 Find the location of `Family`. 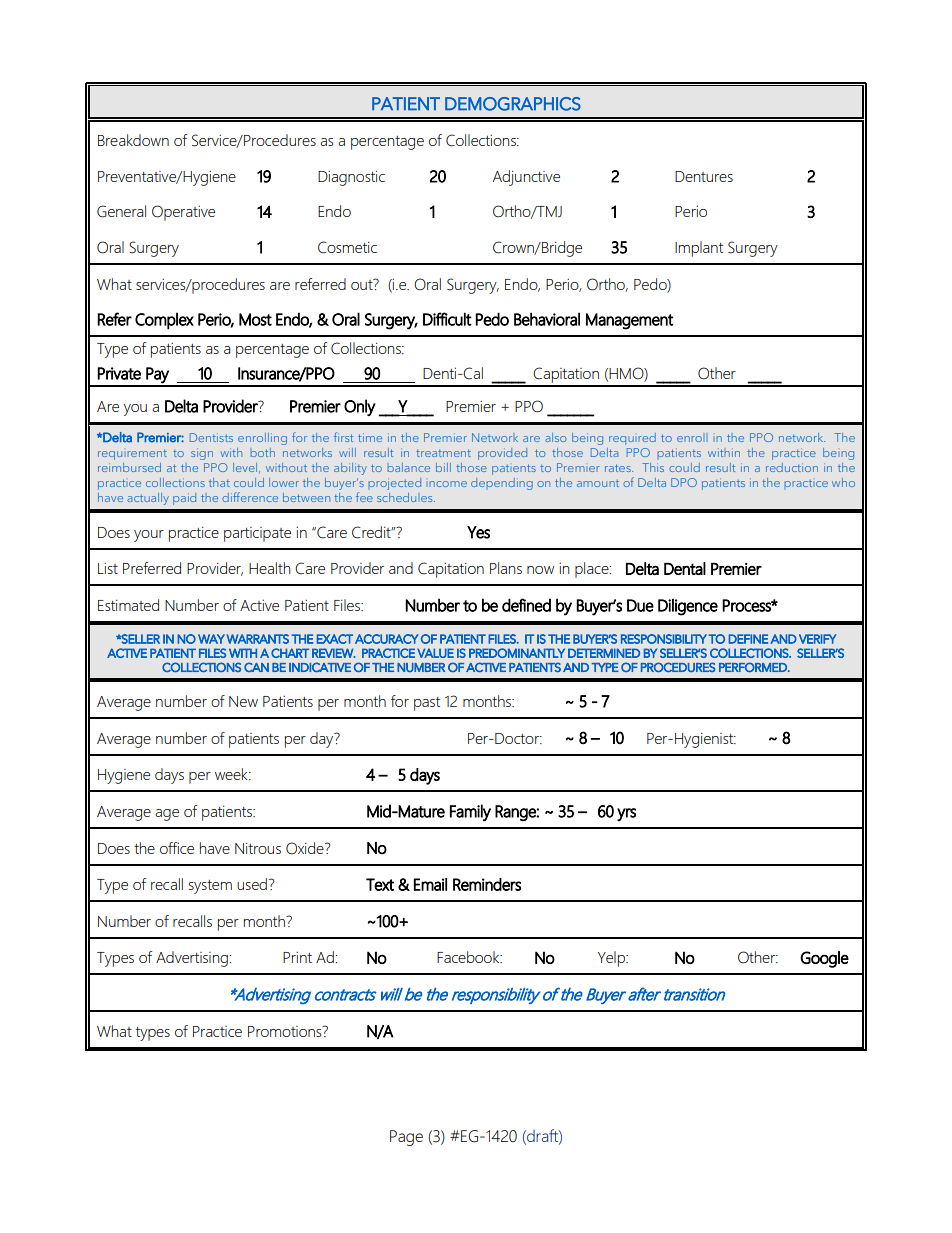

Family is located at coordinates (470, 812).
